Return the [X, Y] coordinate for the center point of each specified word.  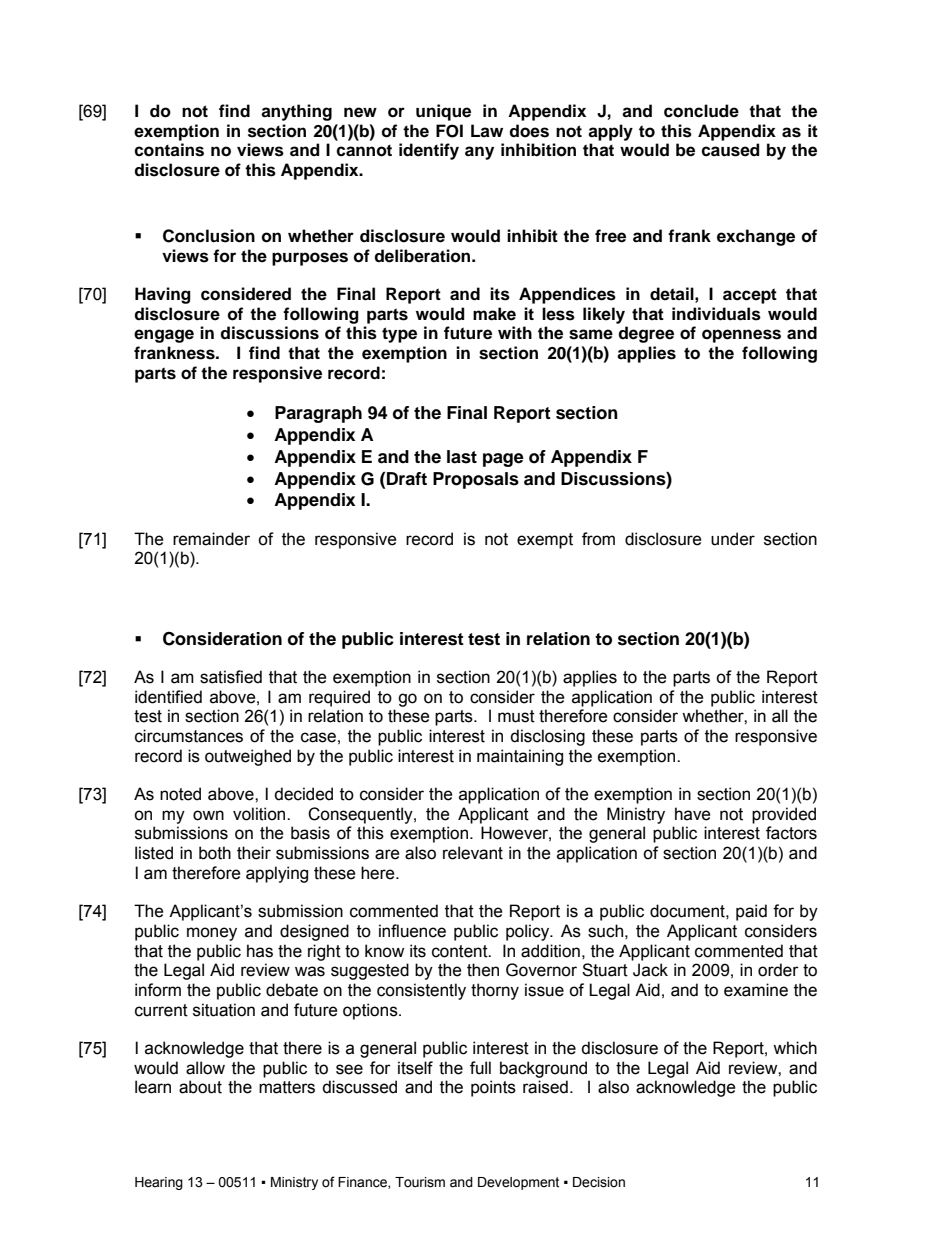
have [692, 814]
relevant [473, 853]
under [733, 539]
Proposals [476, 480]
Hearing [159, 1183]
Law [487, 130]
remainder [211, 539]
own [208, 815]
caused [730, 150]
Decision [599, 1182]
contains [169, 150]
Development [518, 1183]
